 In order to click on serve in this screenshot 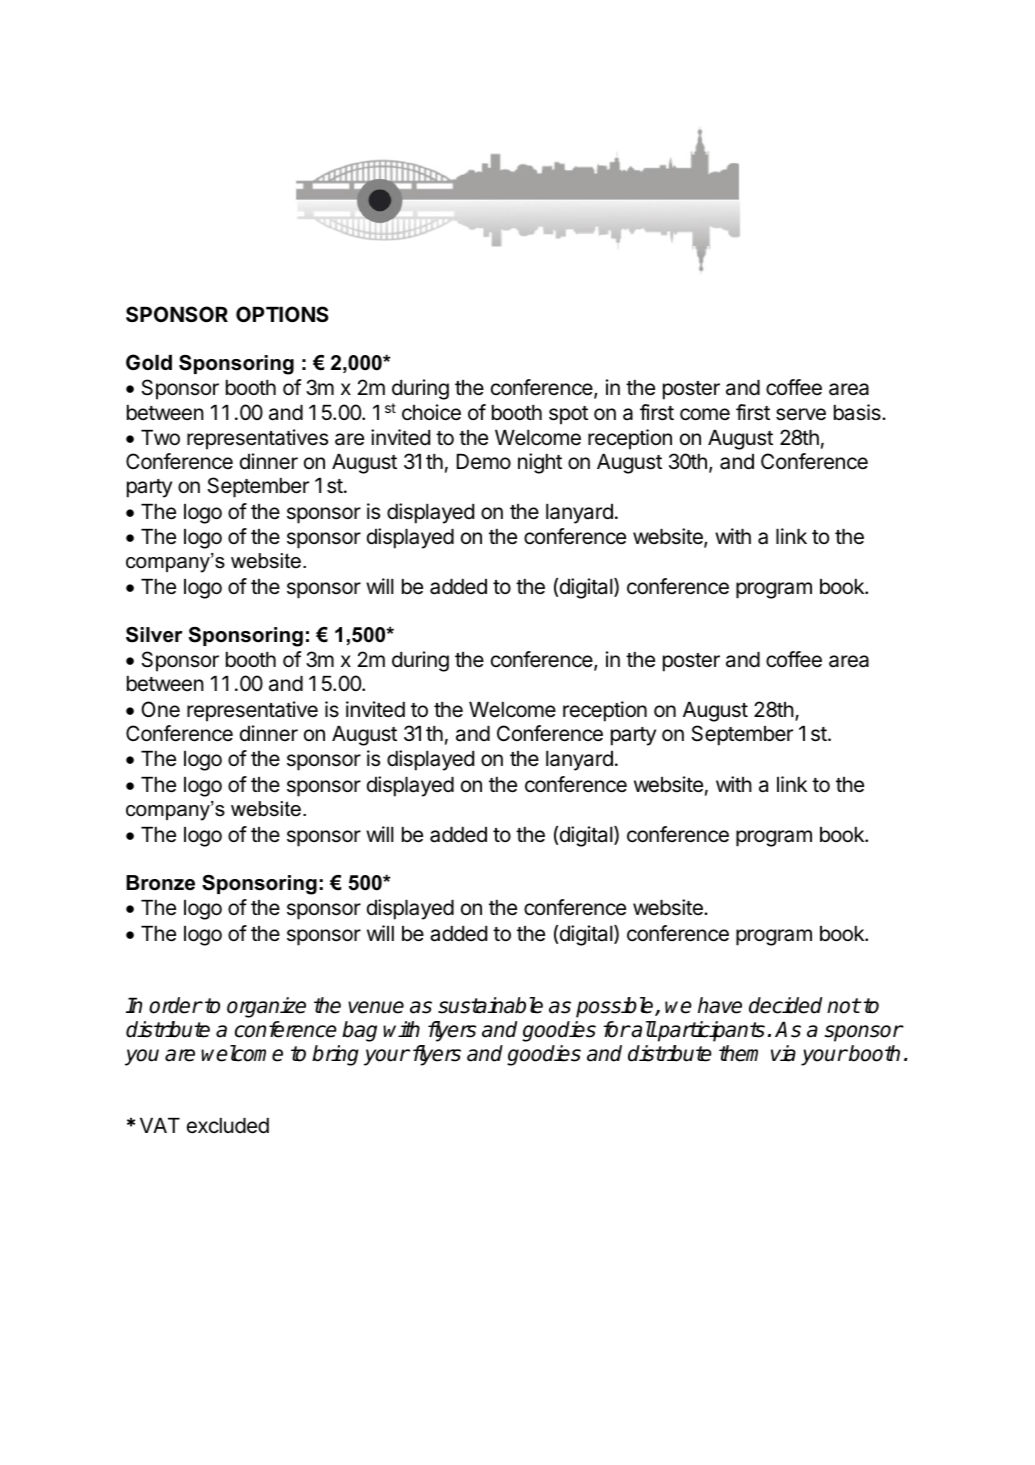, I will do `click(801, 414)`.
